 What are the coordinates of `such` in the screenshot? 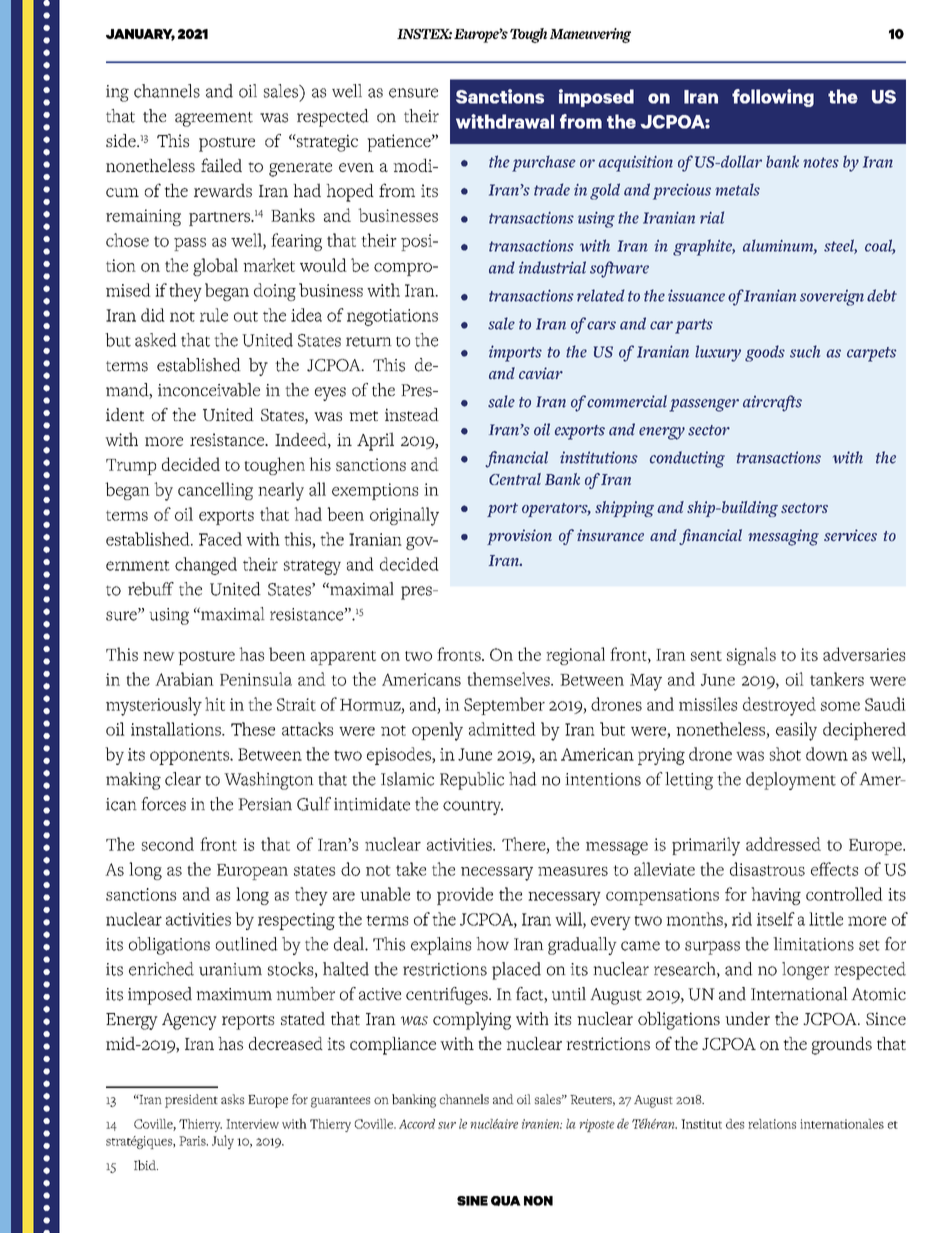 It's located at (805, 351).
